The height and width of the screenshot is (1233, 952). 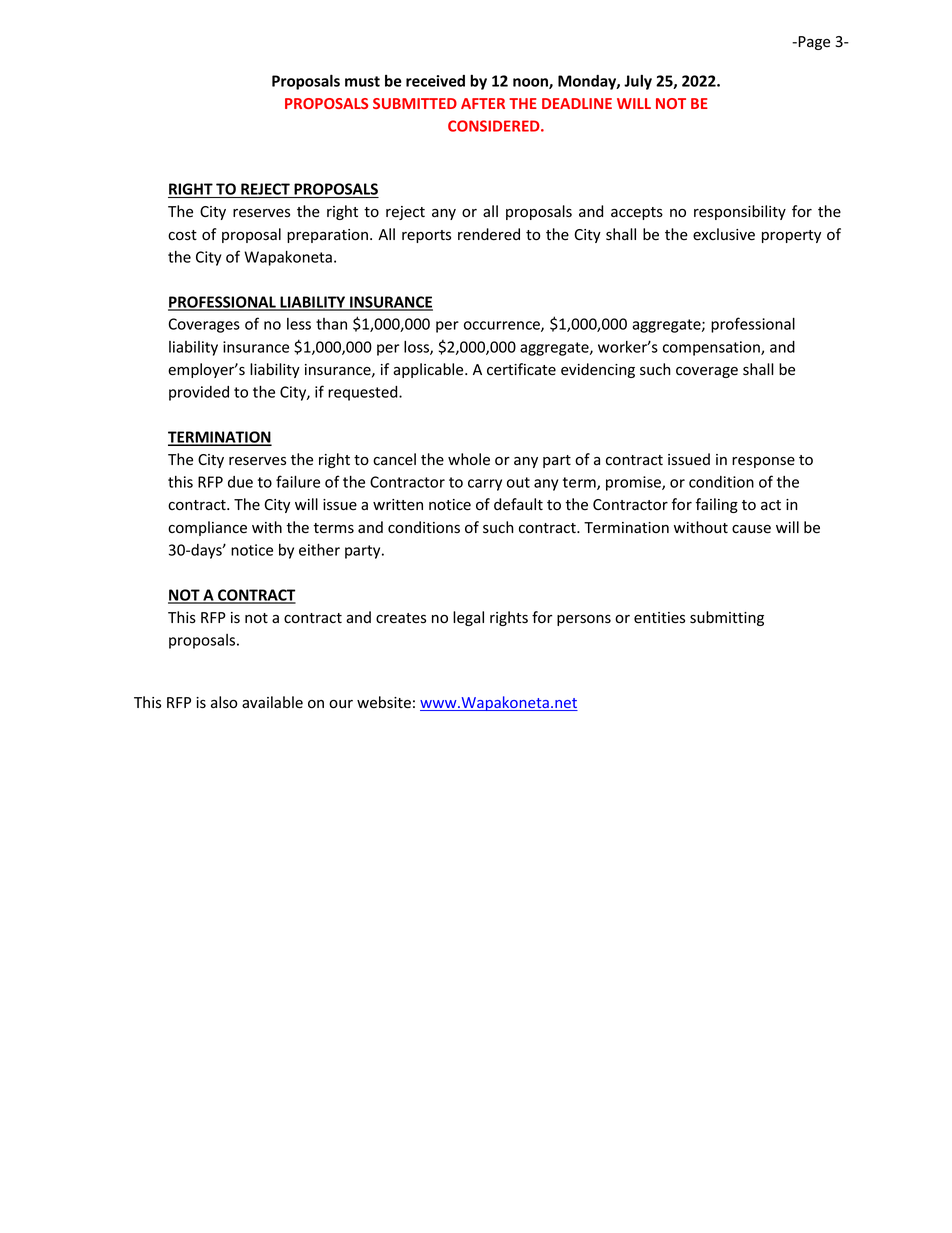 What do you see at coordinates (272, 702) in the screenshot?
I see `available` at bounding box center [272, 702].
